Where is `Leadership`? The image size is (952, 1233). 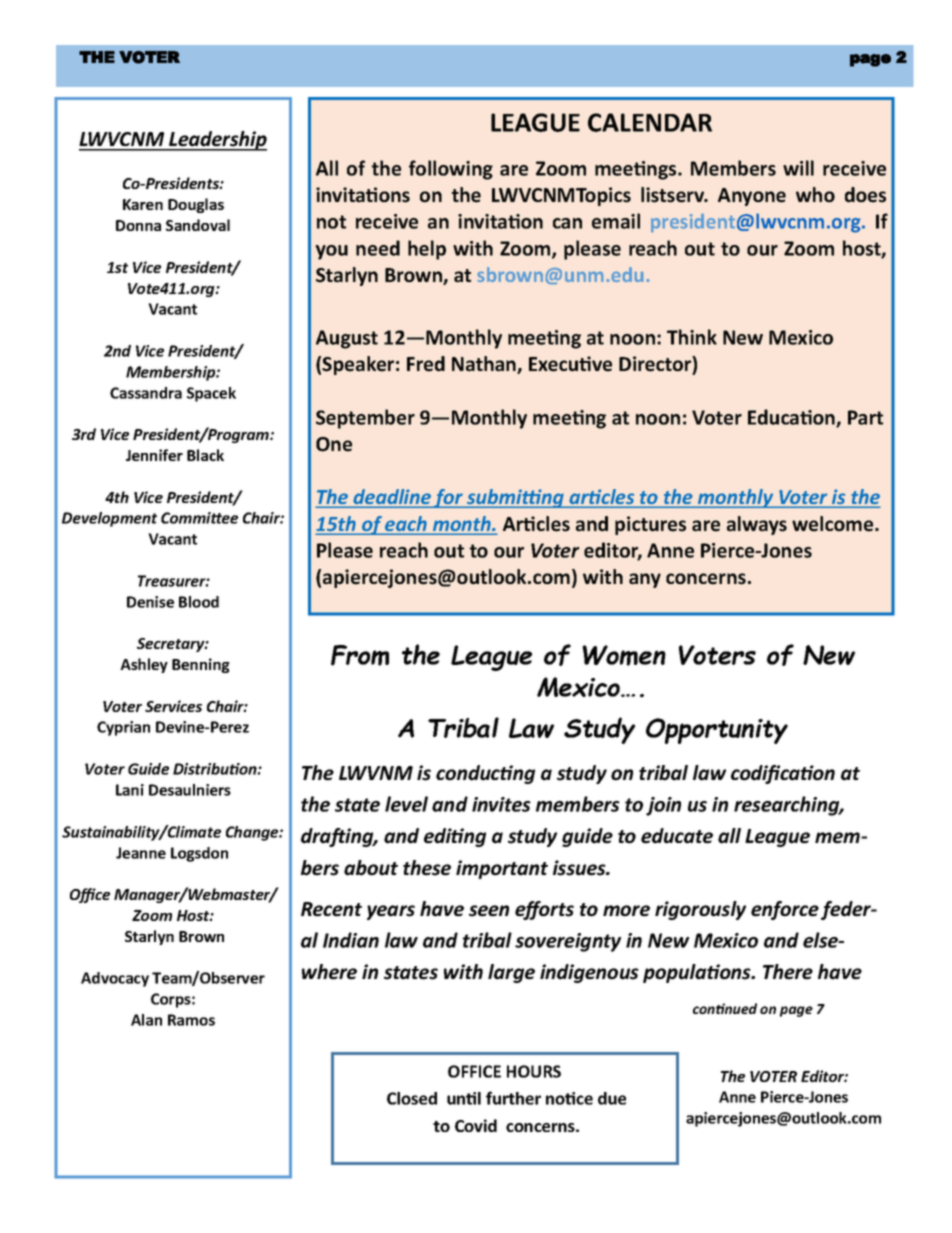
Leadership is located at coordinates (217, 141).
